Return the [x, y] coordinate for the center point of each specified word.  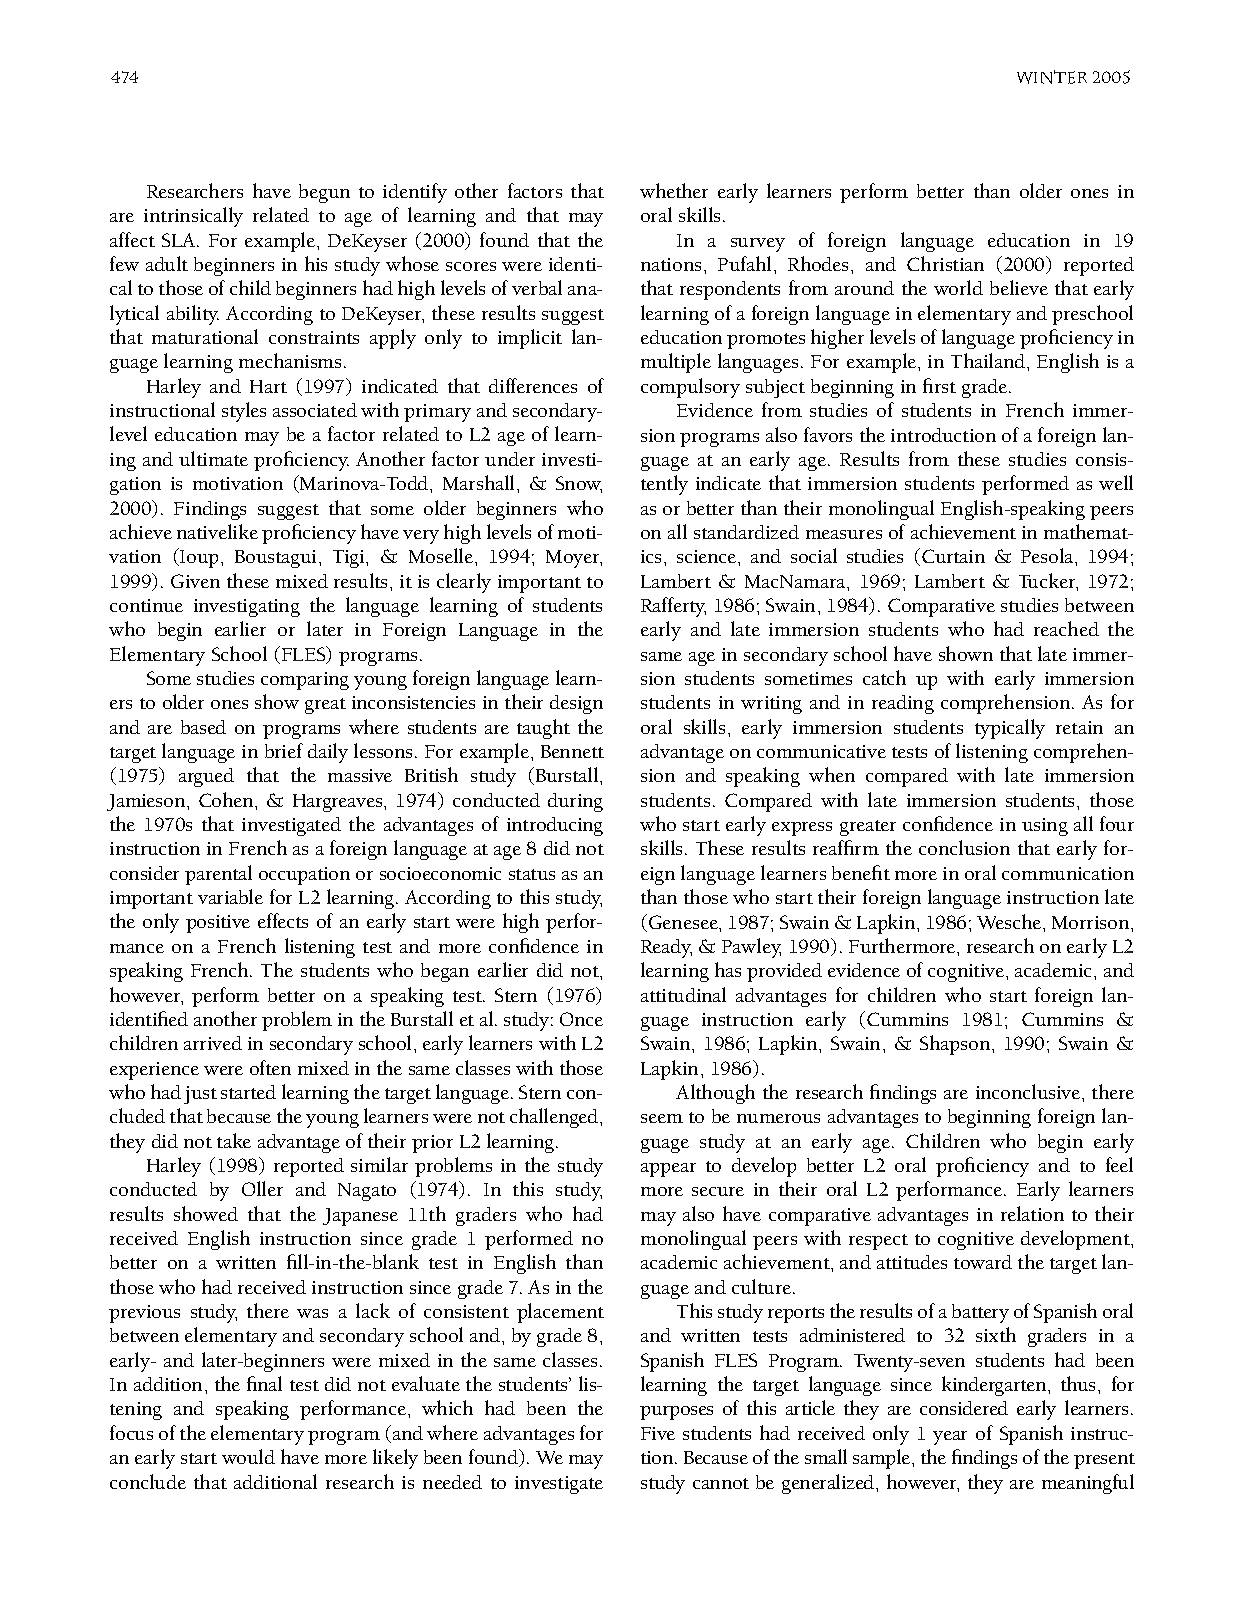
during [575, 802]
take [234, 1140]
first [939, 385]
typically [1010, 729]
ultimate [213, 458]
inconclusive [1029, 1091]
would [248, 1456]
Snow [579, 484]
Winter [1052, 77]
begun [324, 193]
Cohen [227, 799]
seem [662, 1118]
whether [674, 190]
